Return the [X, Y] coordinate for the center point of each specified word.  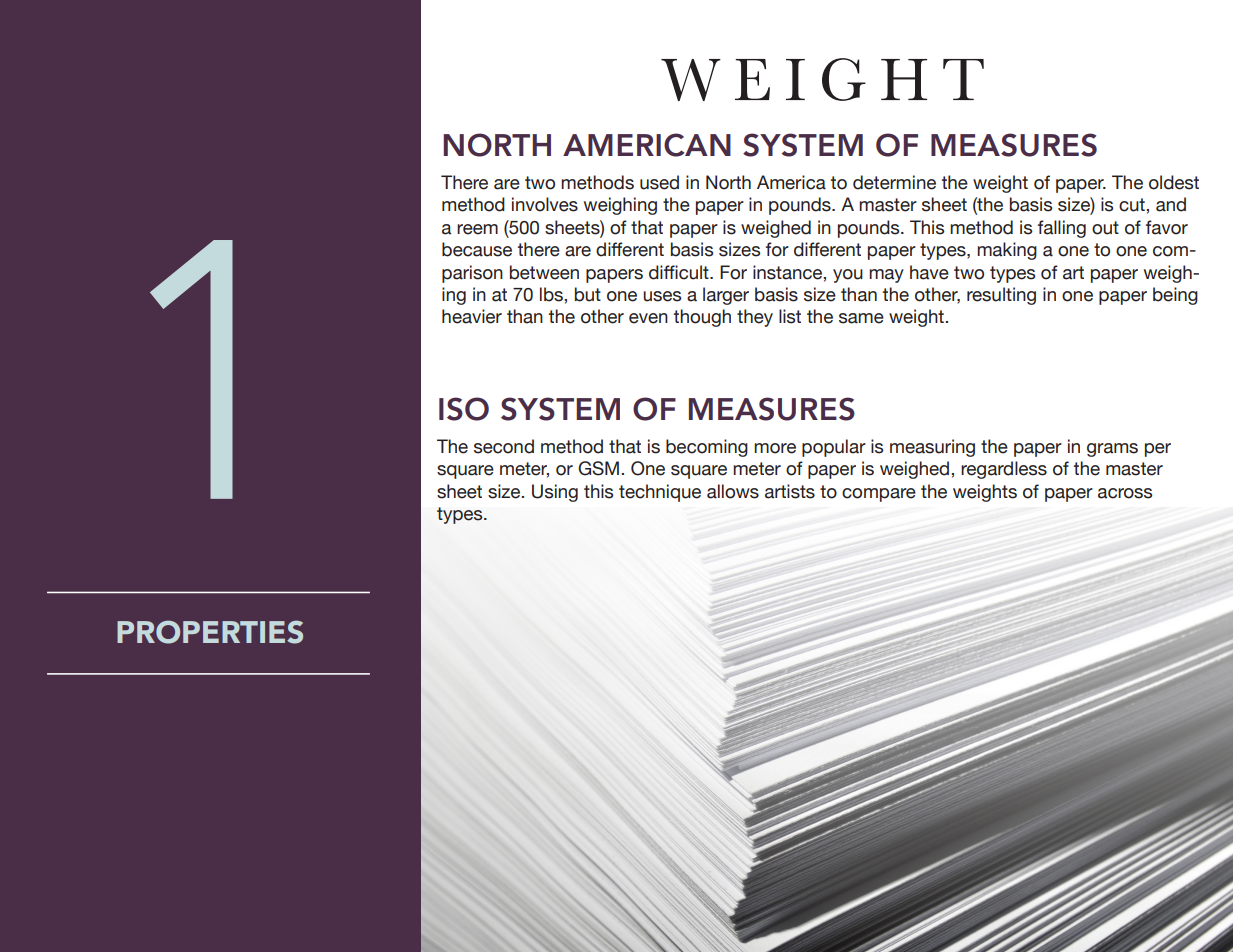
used [659, 182]
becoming [707, 448]
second [504, 446]
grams [1112, 450]
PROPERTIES [210, 632]
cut [1133, 205]
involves [545, 204]
